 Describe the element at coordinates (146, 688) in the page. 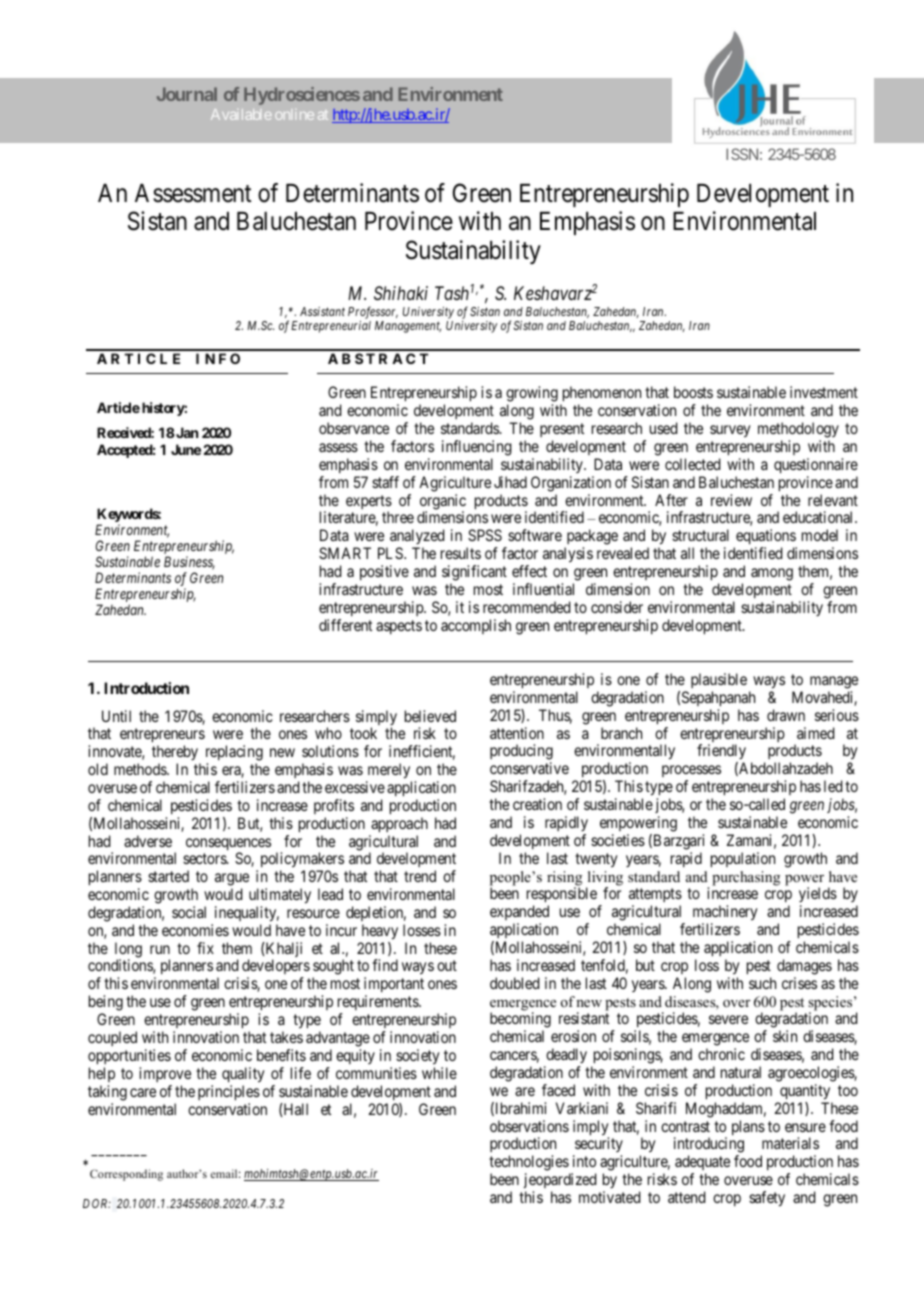

I see `Introduction` at that location.
